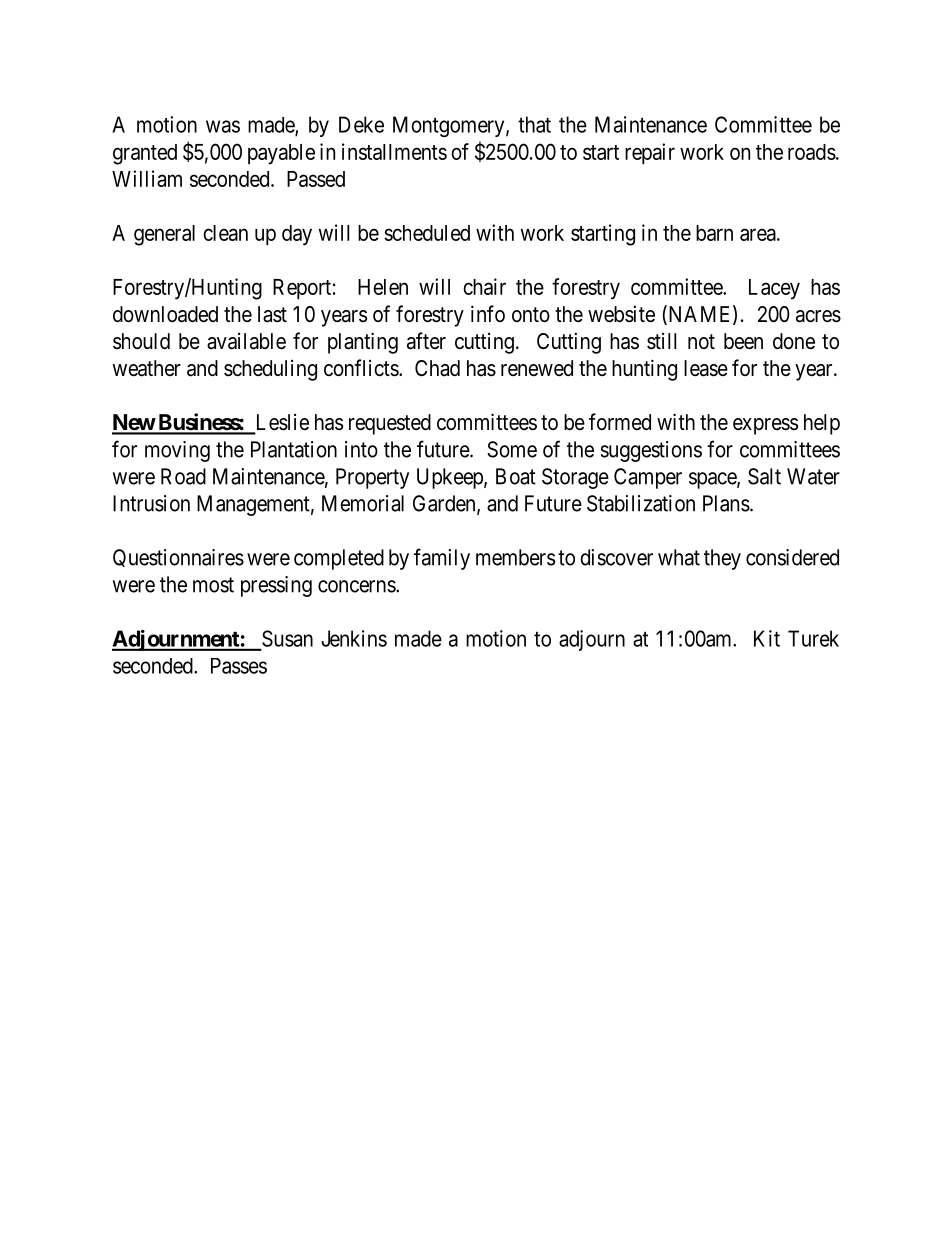  What do you see at coordinates (151, 503) in the screenshot?
I see `Intrusion` at bounding box center [151, 503].
